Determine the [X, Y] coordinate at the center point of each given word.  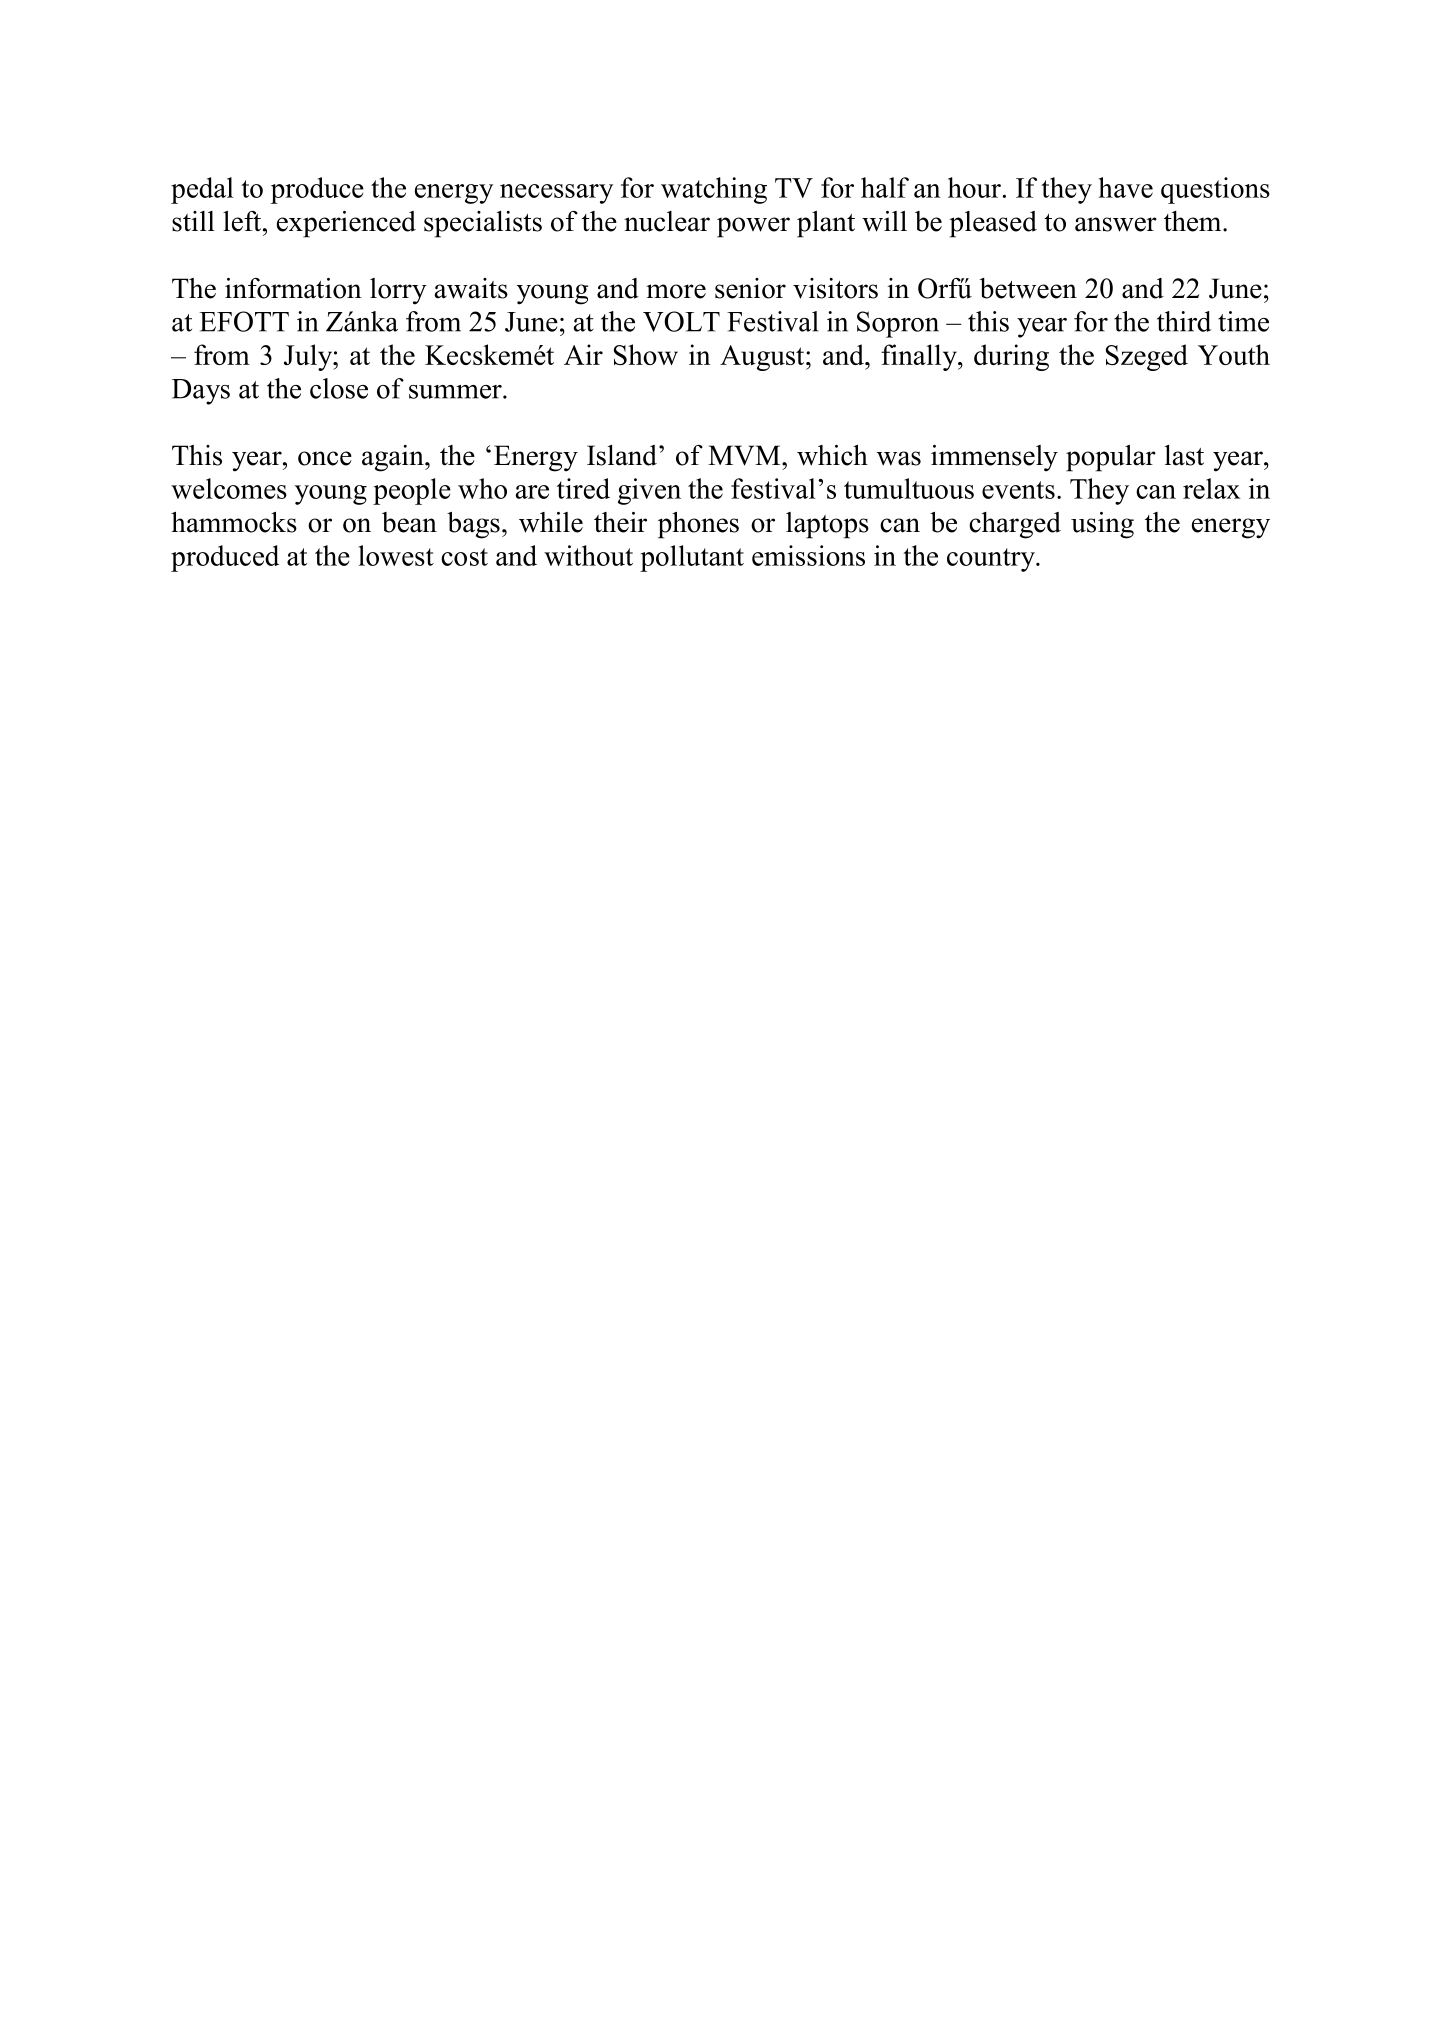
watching [714, 190]
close [339, 388]
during [1011, 357]
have [1126, 187]
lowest [396, 555]
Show [646, 354]
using [1102, 525]
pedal [202, 190]
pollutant [692, 558]
